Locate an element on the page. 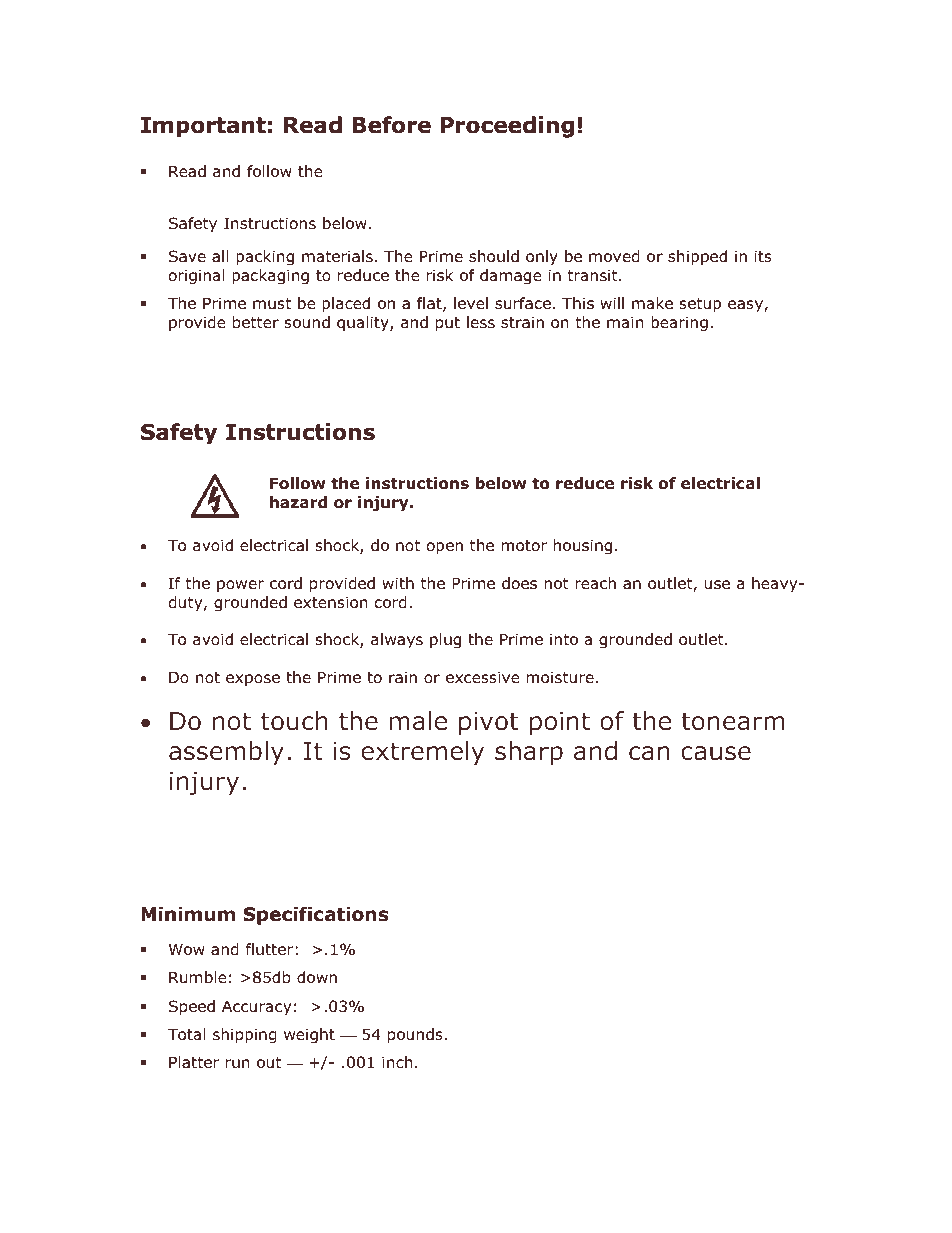 This document has width=952, height=1233. open is located at coordinates (445, 548).
